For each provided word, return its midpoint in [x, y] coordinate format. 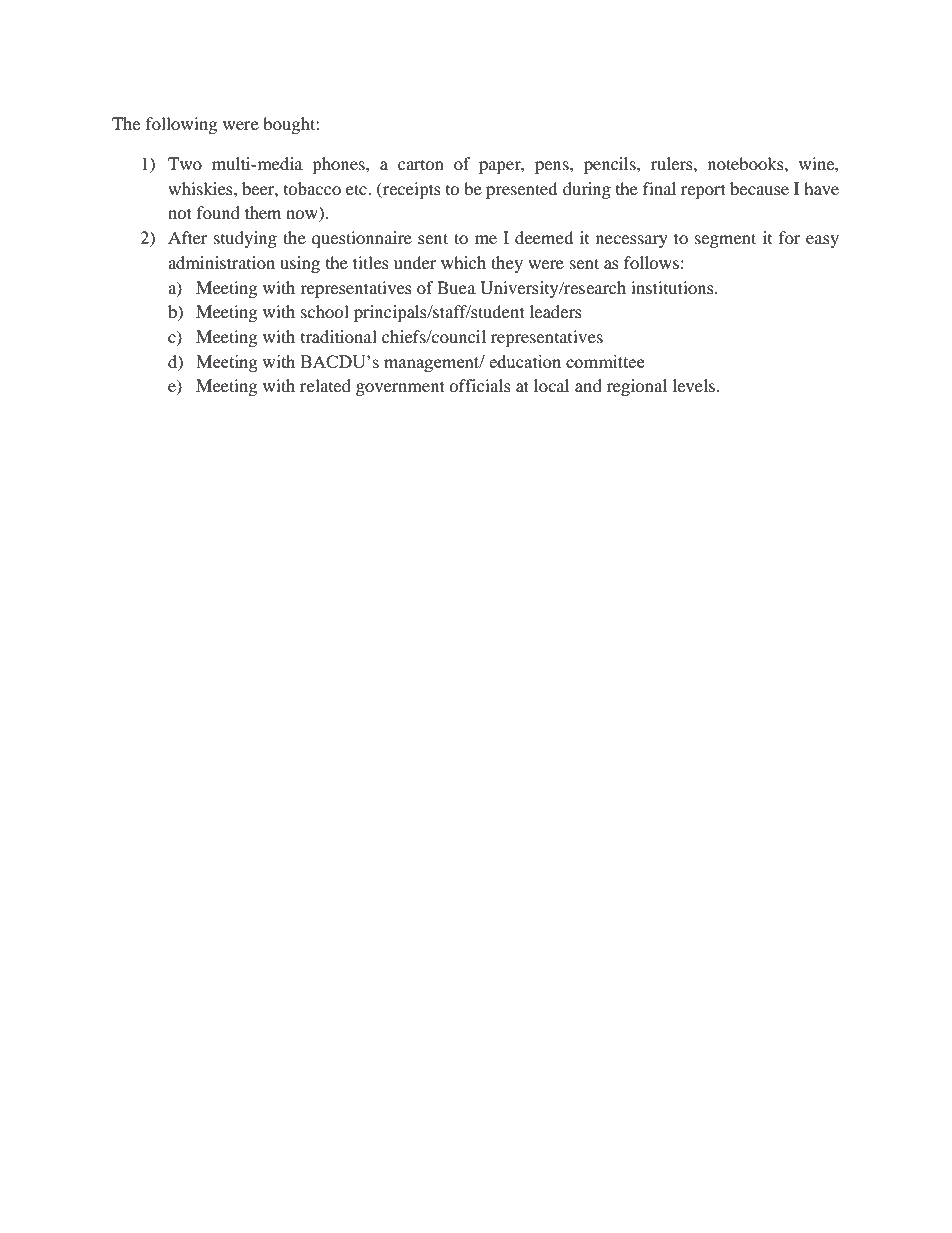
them [263, 212]
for [790, 237]
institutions [673, 287]
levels [695, 385]
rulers [673, 163]
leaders [556, 311]
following [181, 125]
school [325, 311]
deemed [544, 237]
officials [480, 385]
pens [553, 167]
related [325, 385]
